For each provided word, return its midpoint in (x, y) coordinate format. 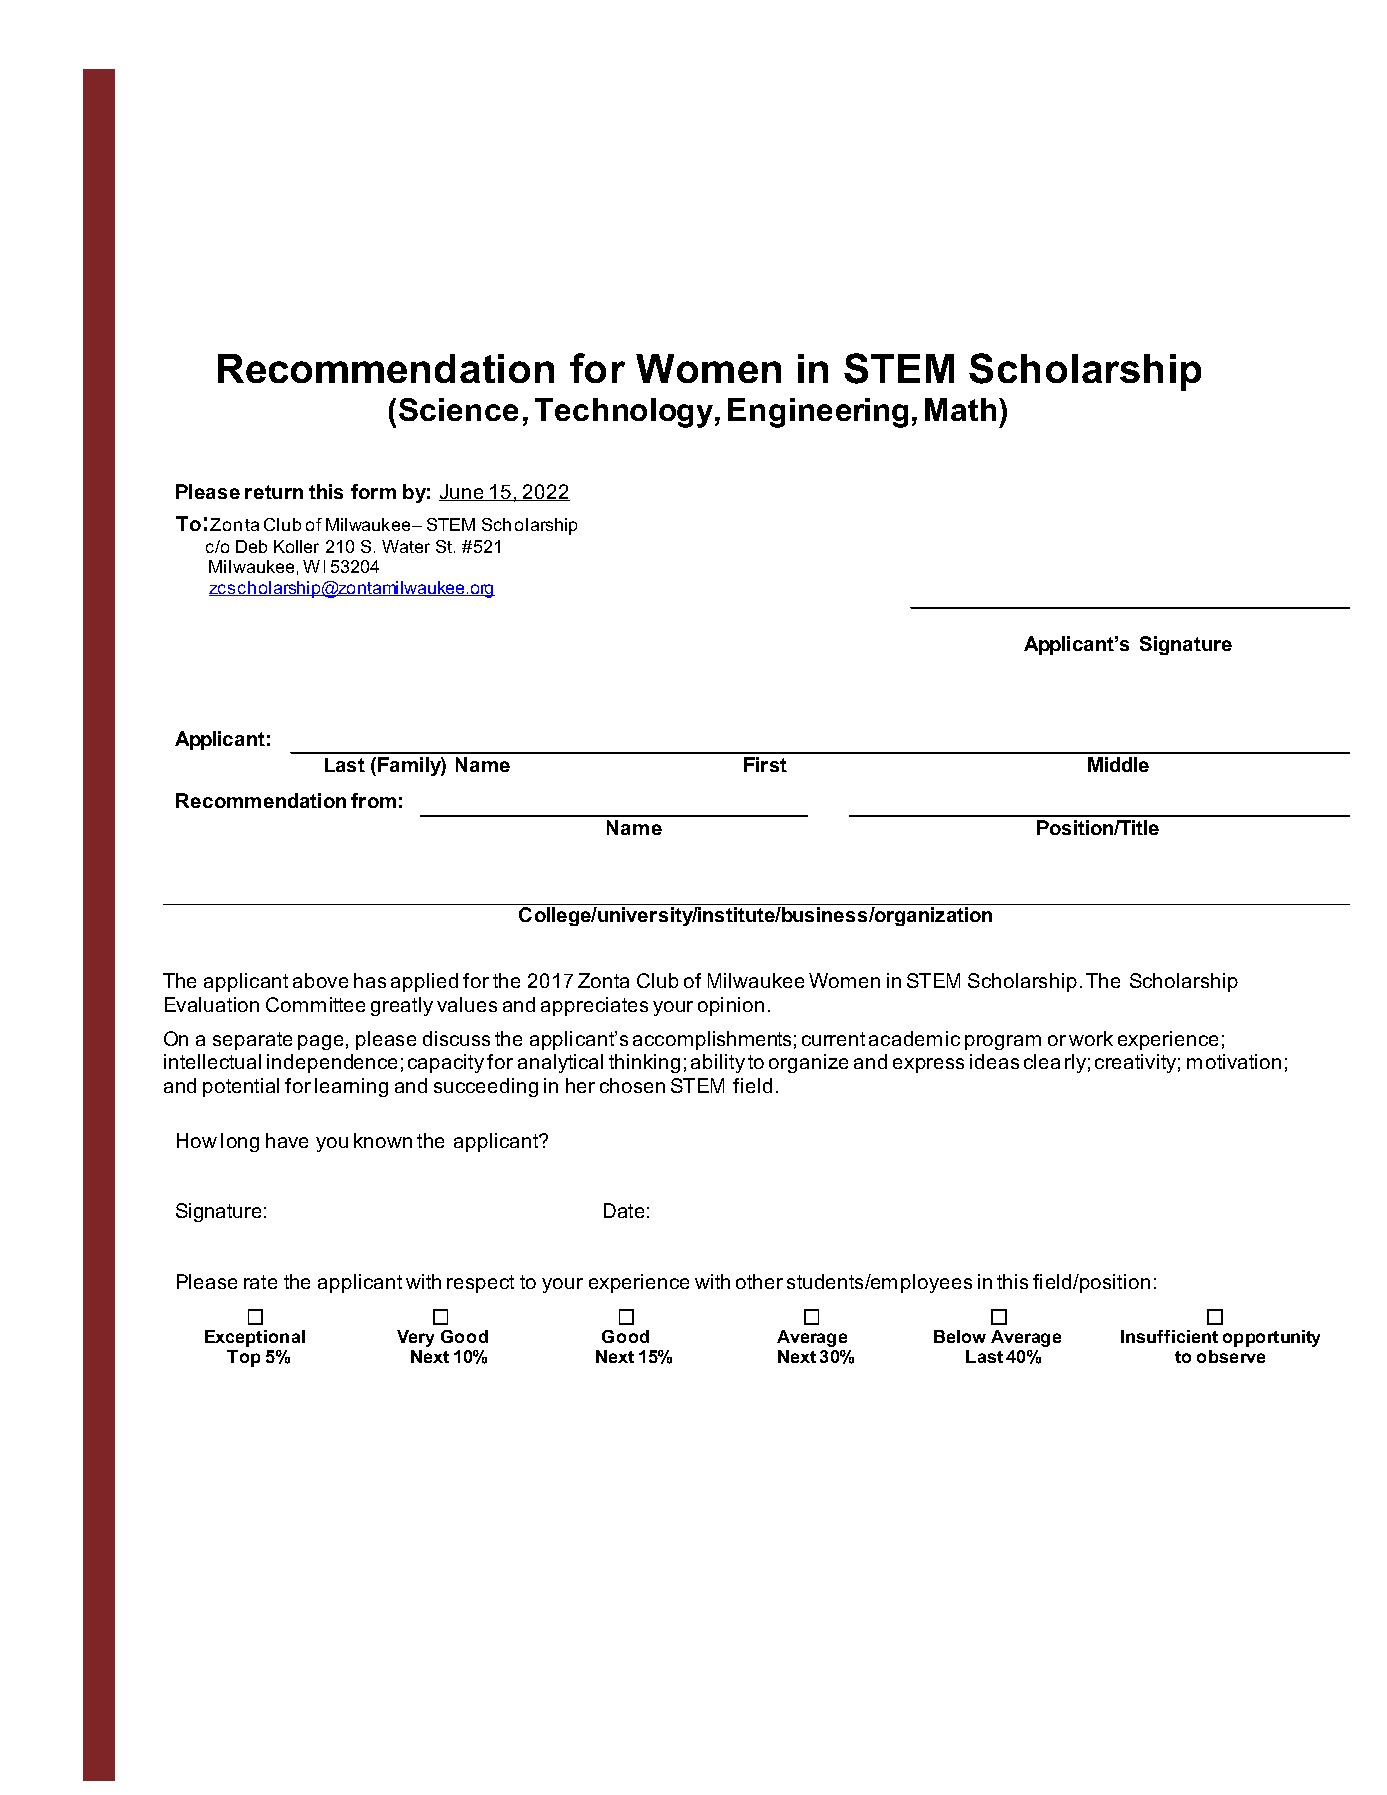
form (373, 491)
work (1091, 1038)
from (373, 800)
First (765, 764)
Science (458, 409)
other (759, 1281)
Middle (1118, 764)
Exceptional (255, 1338)
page (320, 1042)
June (462, 492)
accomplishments (712, 1040)
